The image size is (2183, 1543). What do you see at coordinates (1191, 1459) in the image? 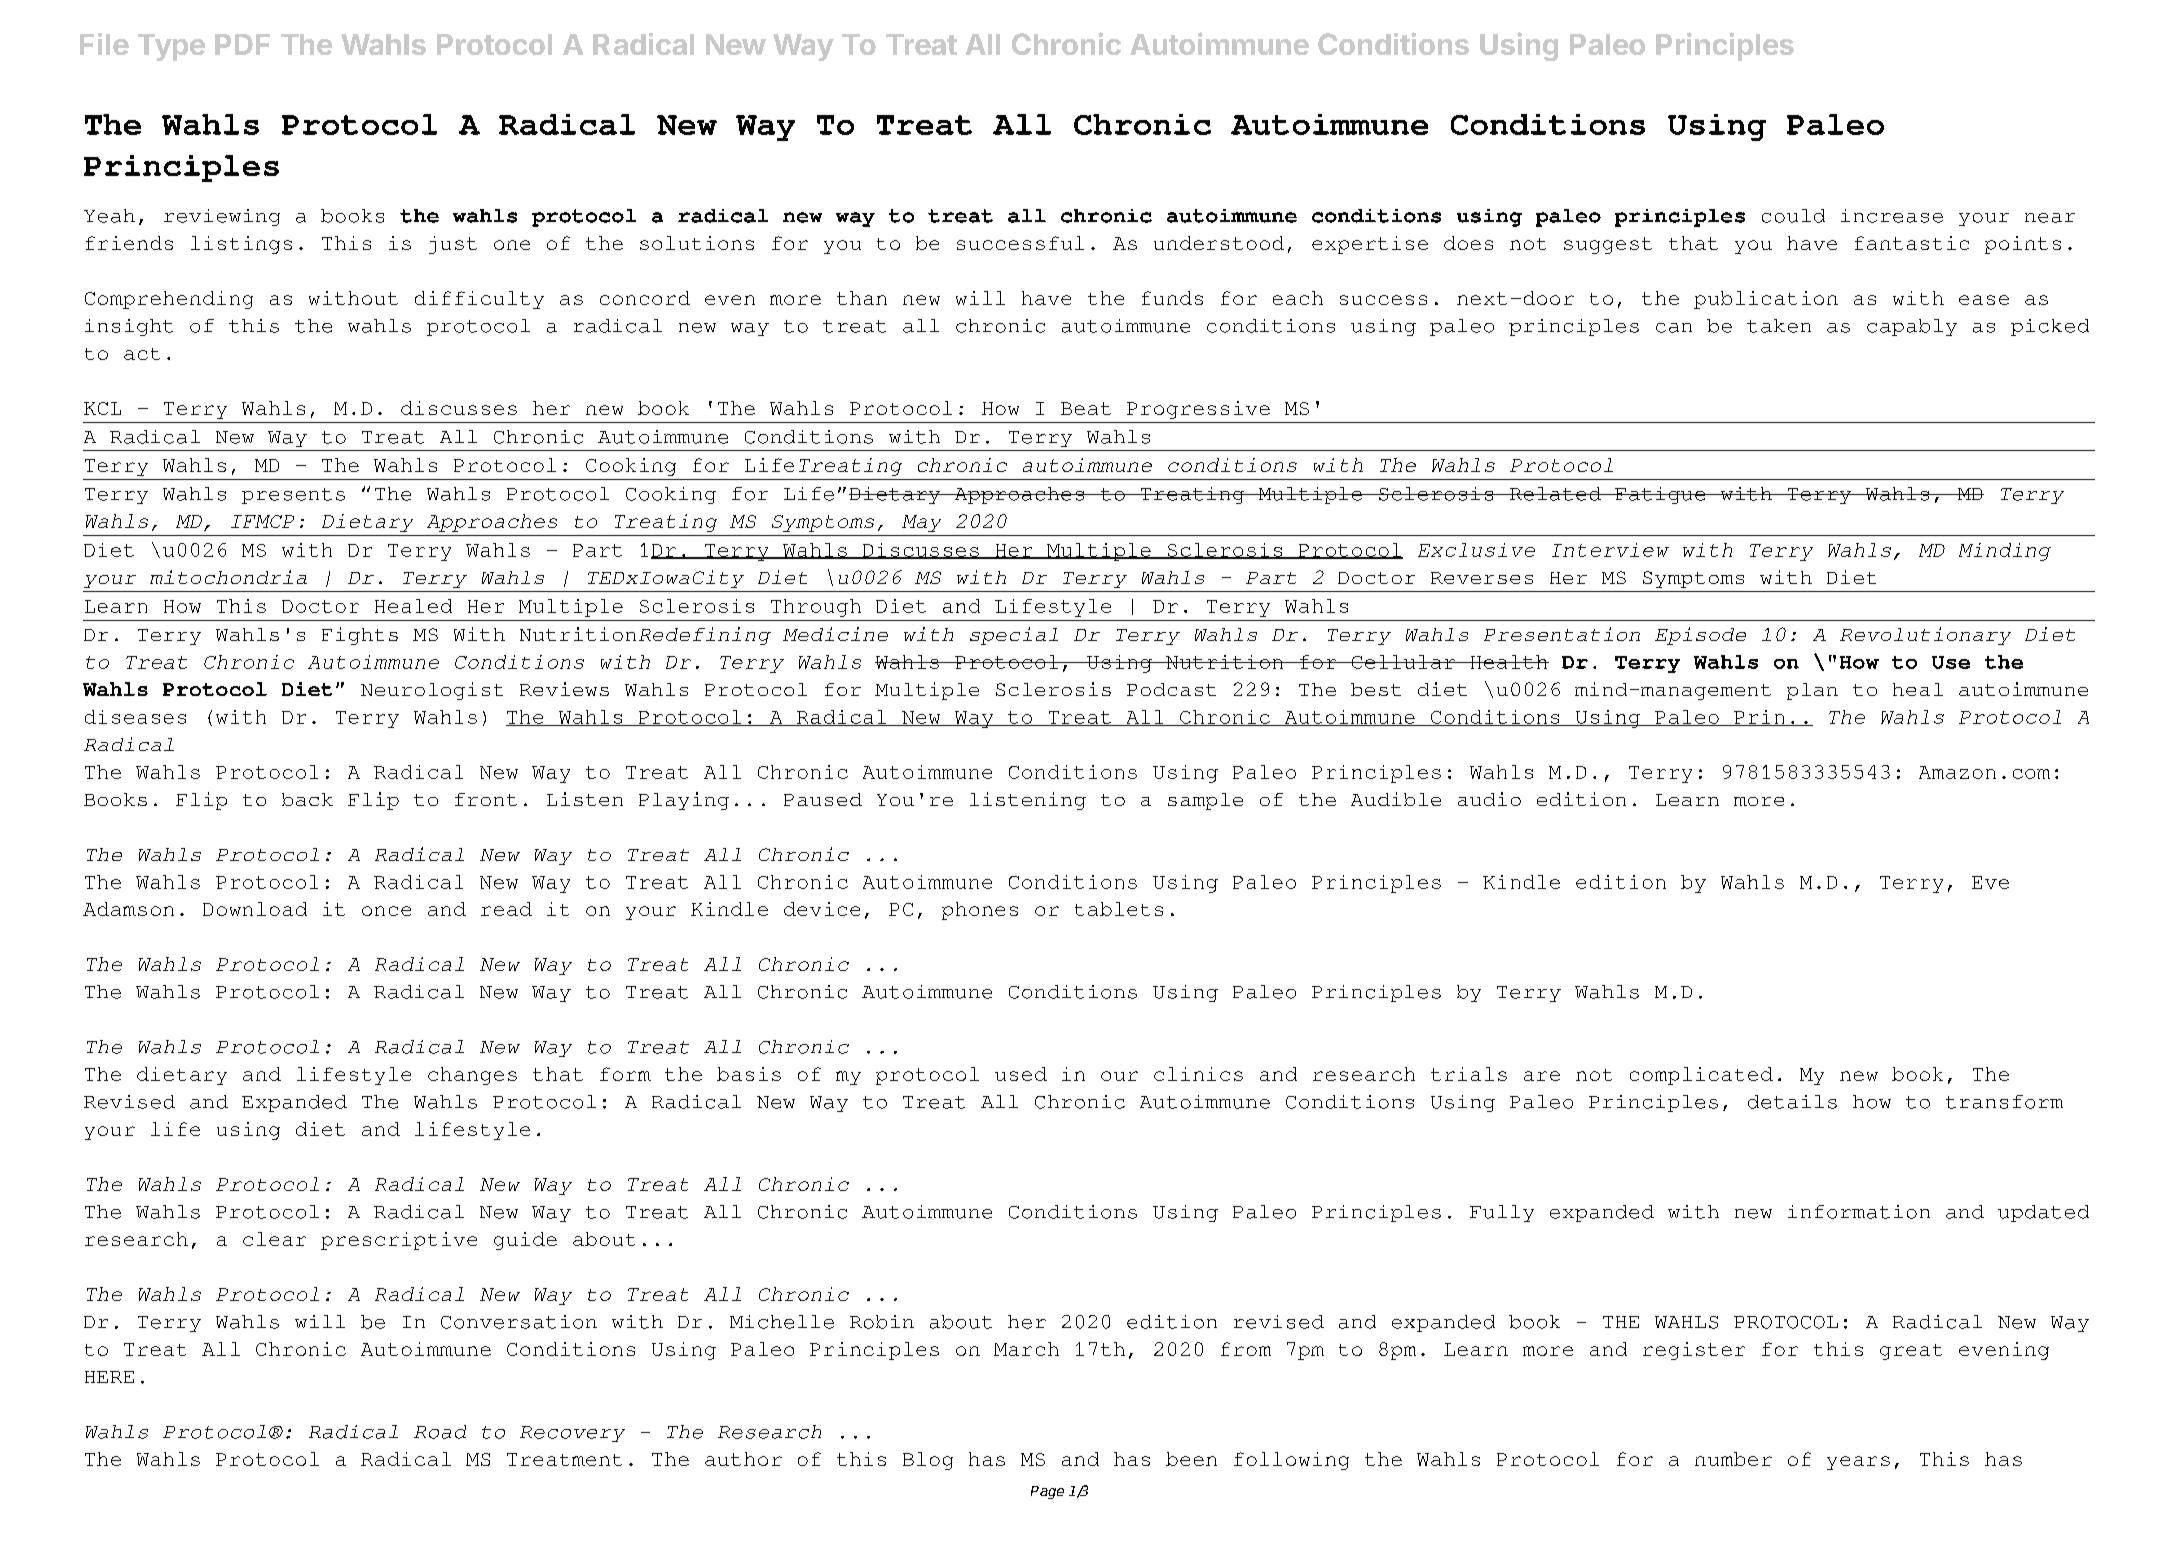
I see `been` at bounding box center [1191, 1459].
